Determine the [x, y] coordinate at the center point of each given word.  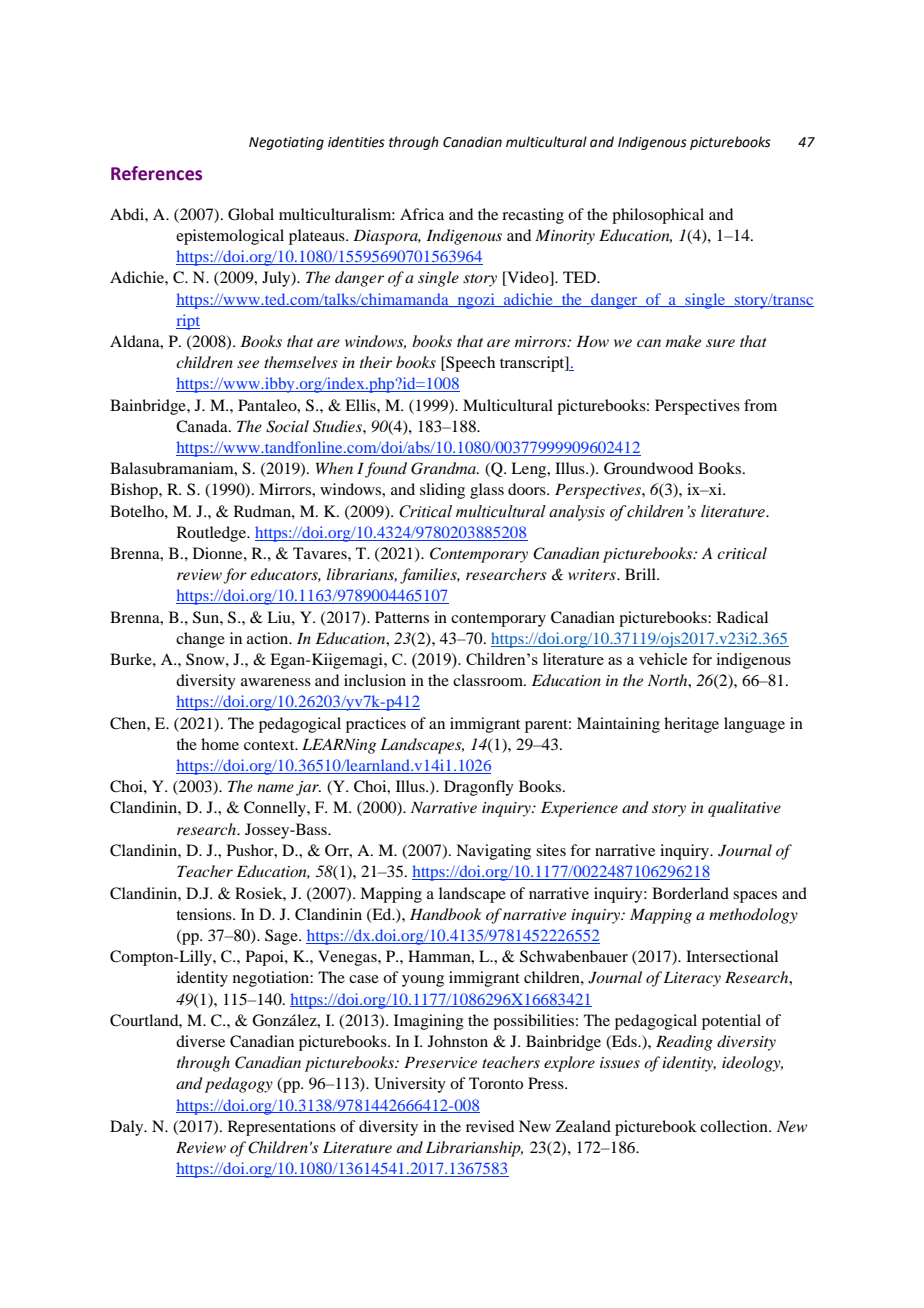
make [683, 341]
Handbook [445, 914]
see [248, 364]
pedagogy [239, 1085]
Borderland [690, 893]
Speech [469, 364]
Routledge [213, 534]
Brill [641, 574]
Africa [422, 214]
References [156, 173]
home [220, 744]
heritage [691, 725]
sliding [442, 491]
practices [376, 725]
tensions [205, 914]
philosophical [658, 216]
